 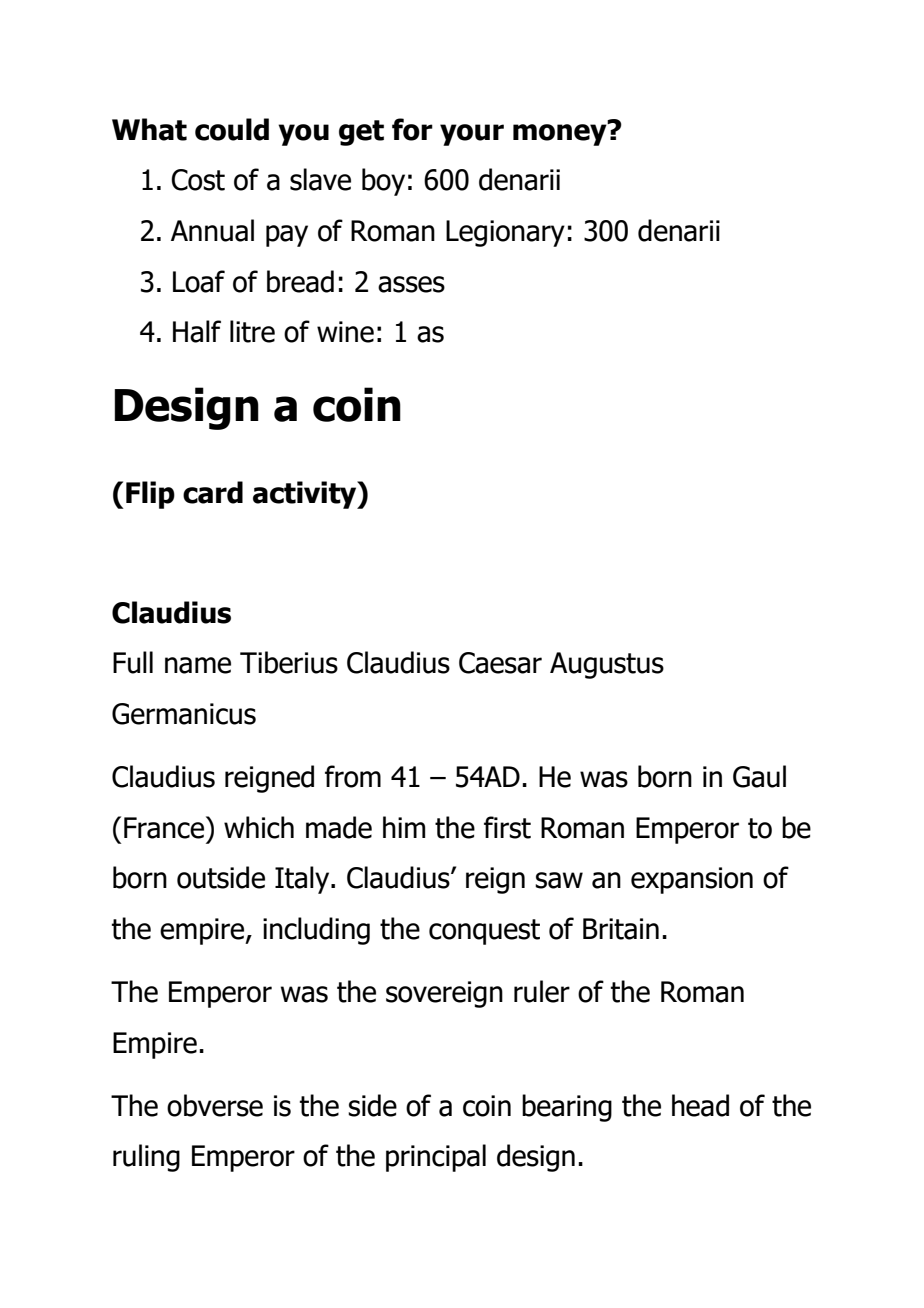 What do you see at coordinates (484, 932) in the screenshot?
I see `conquest` at bounding box center [484, 932].
